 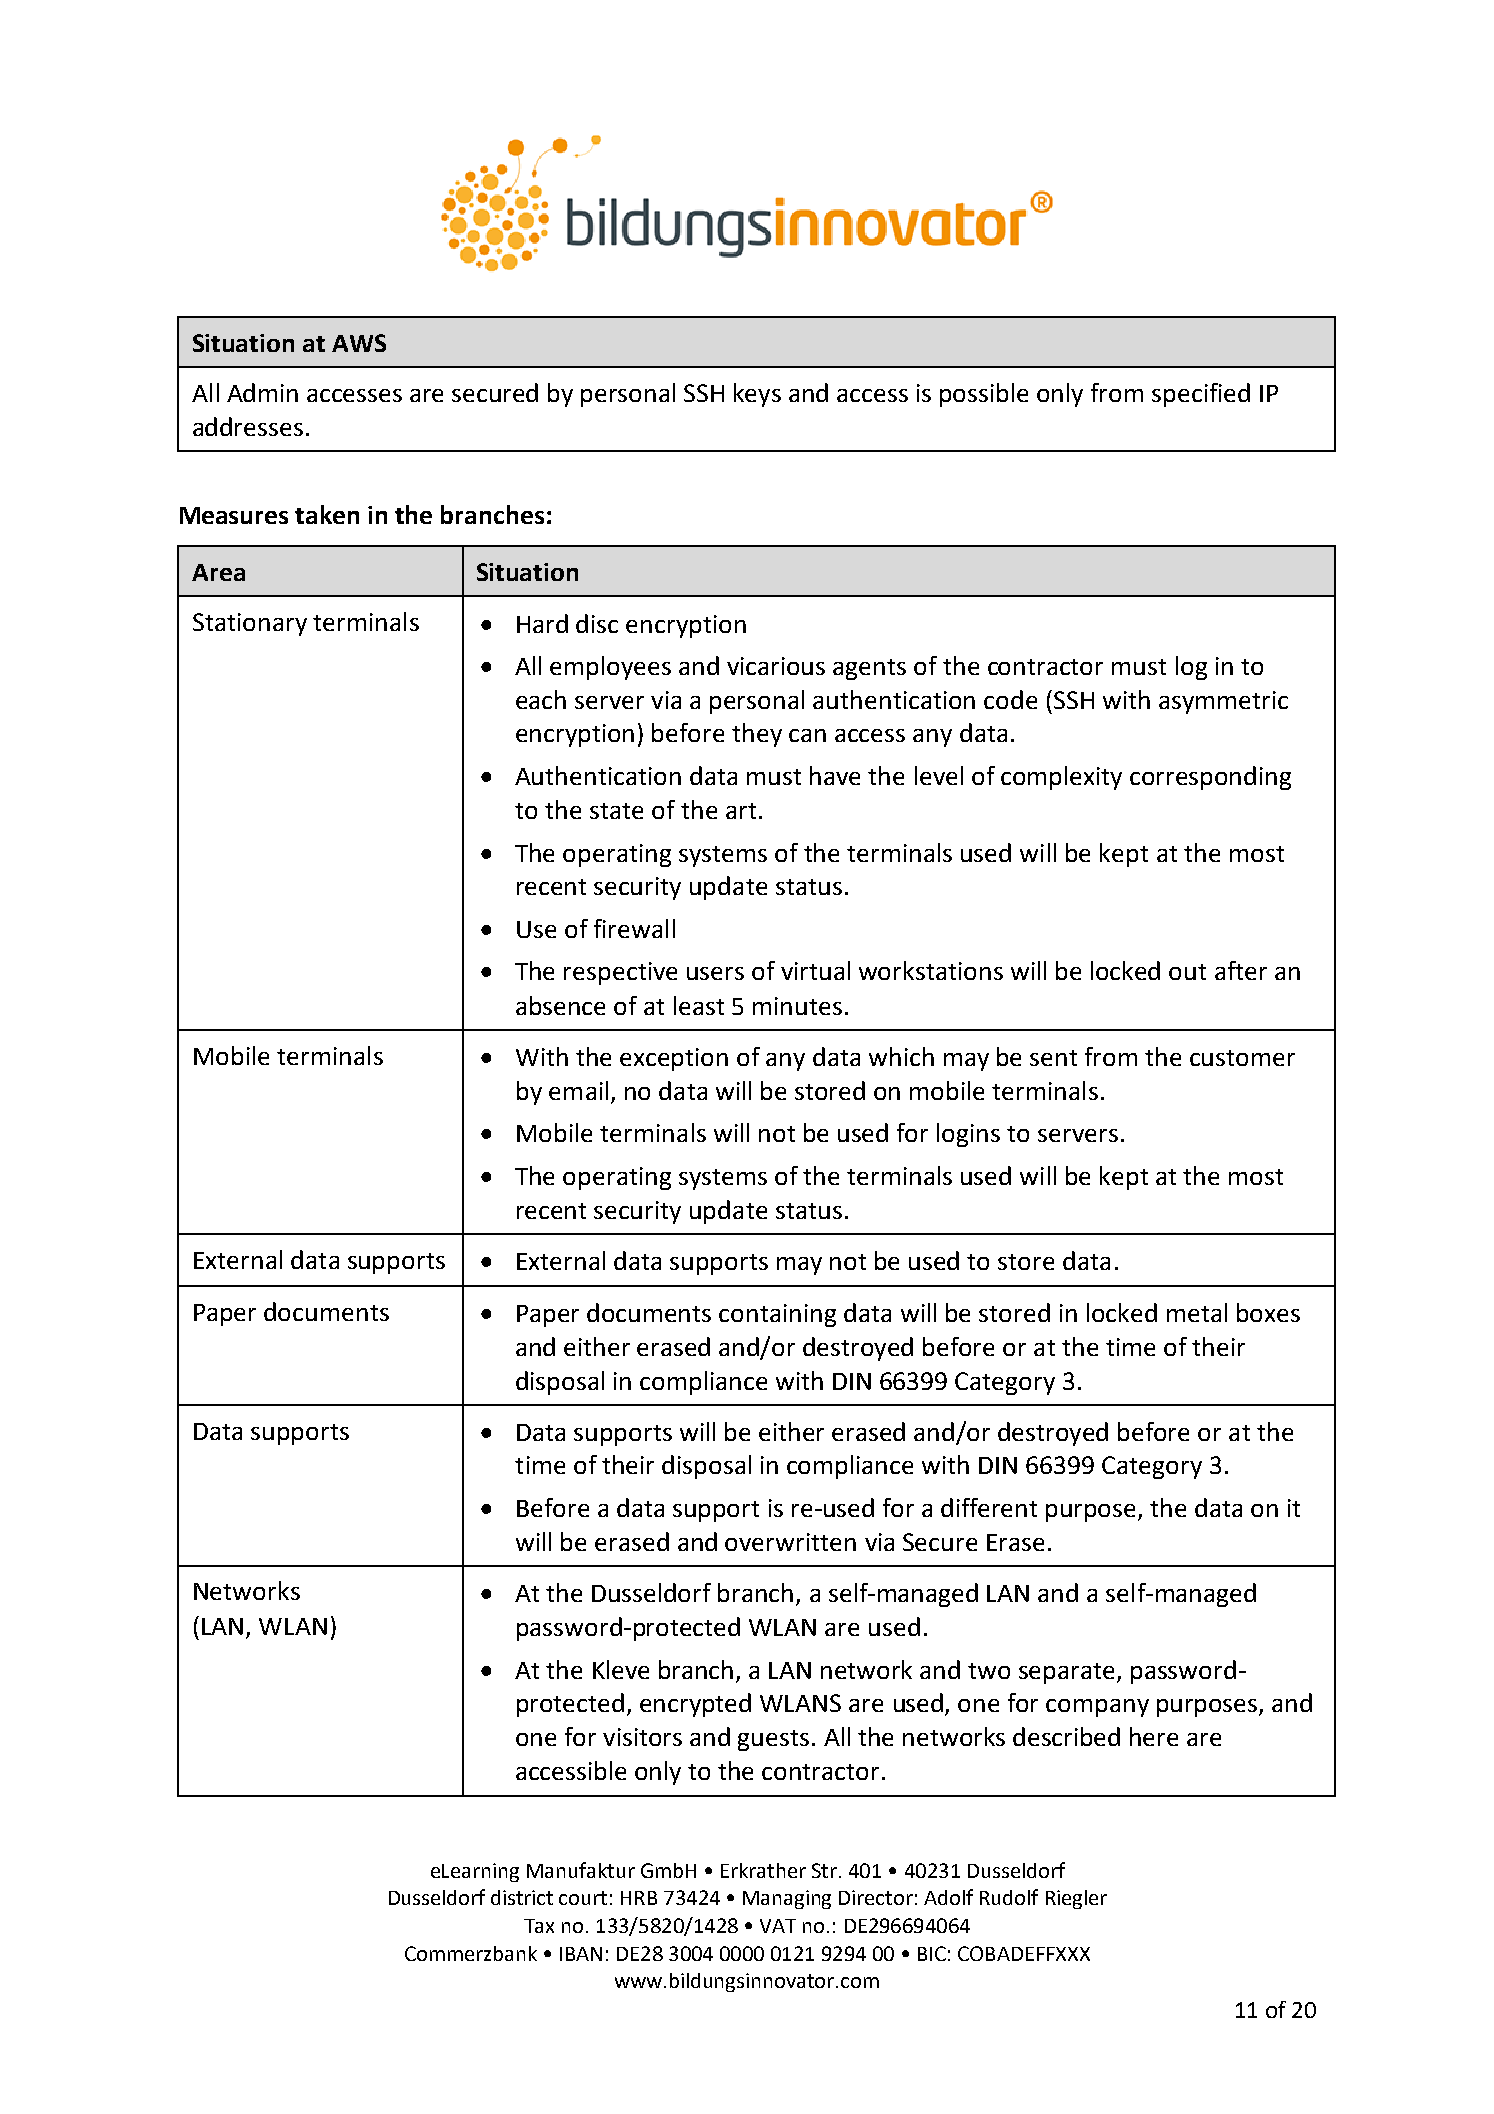 What do you see at coordinates (757, 395) in the screenshot?
I see `keys` at bounding box center [757, 395].
